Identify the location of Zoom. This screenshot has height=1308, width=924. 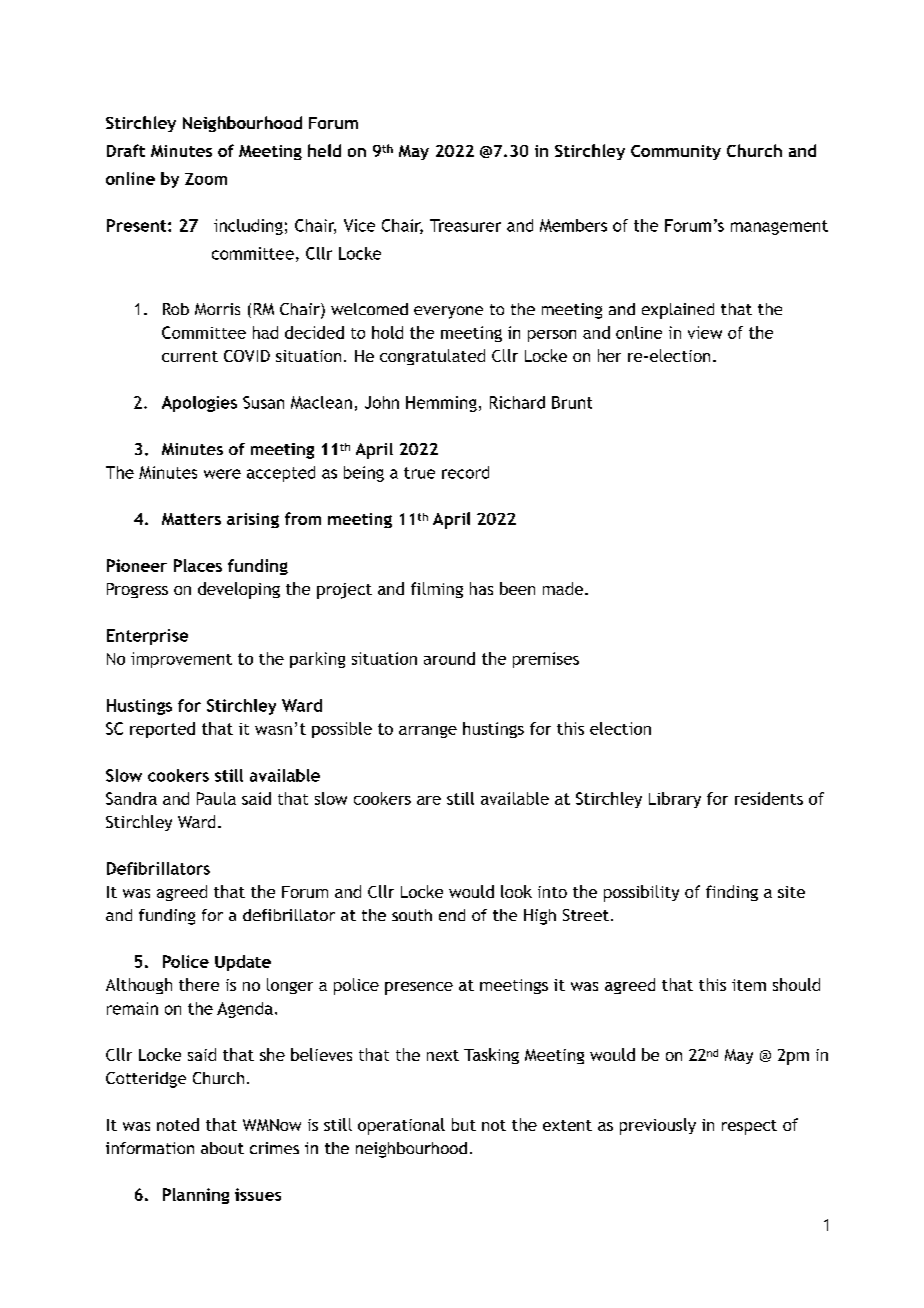
(206, 179).
